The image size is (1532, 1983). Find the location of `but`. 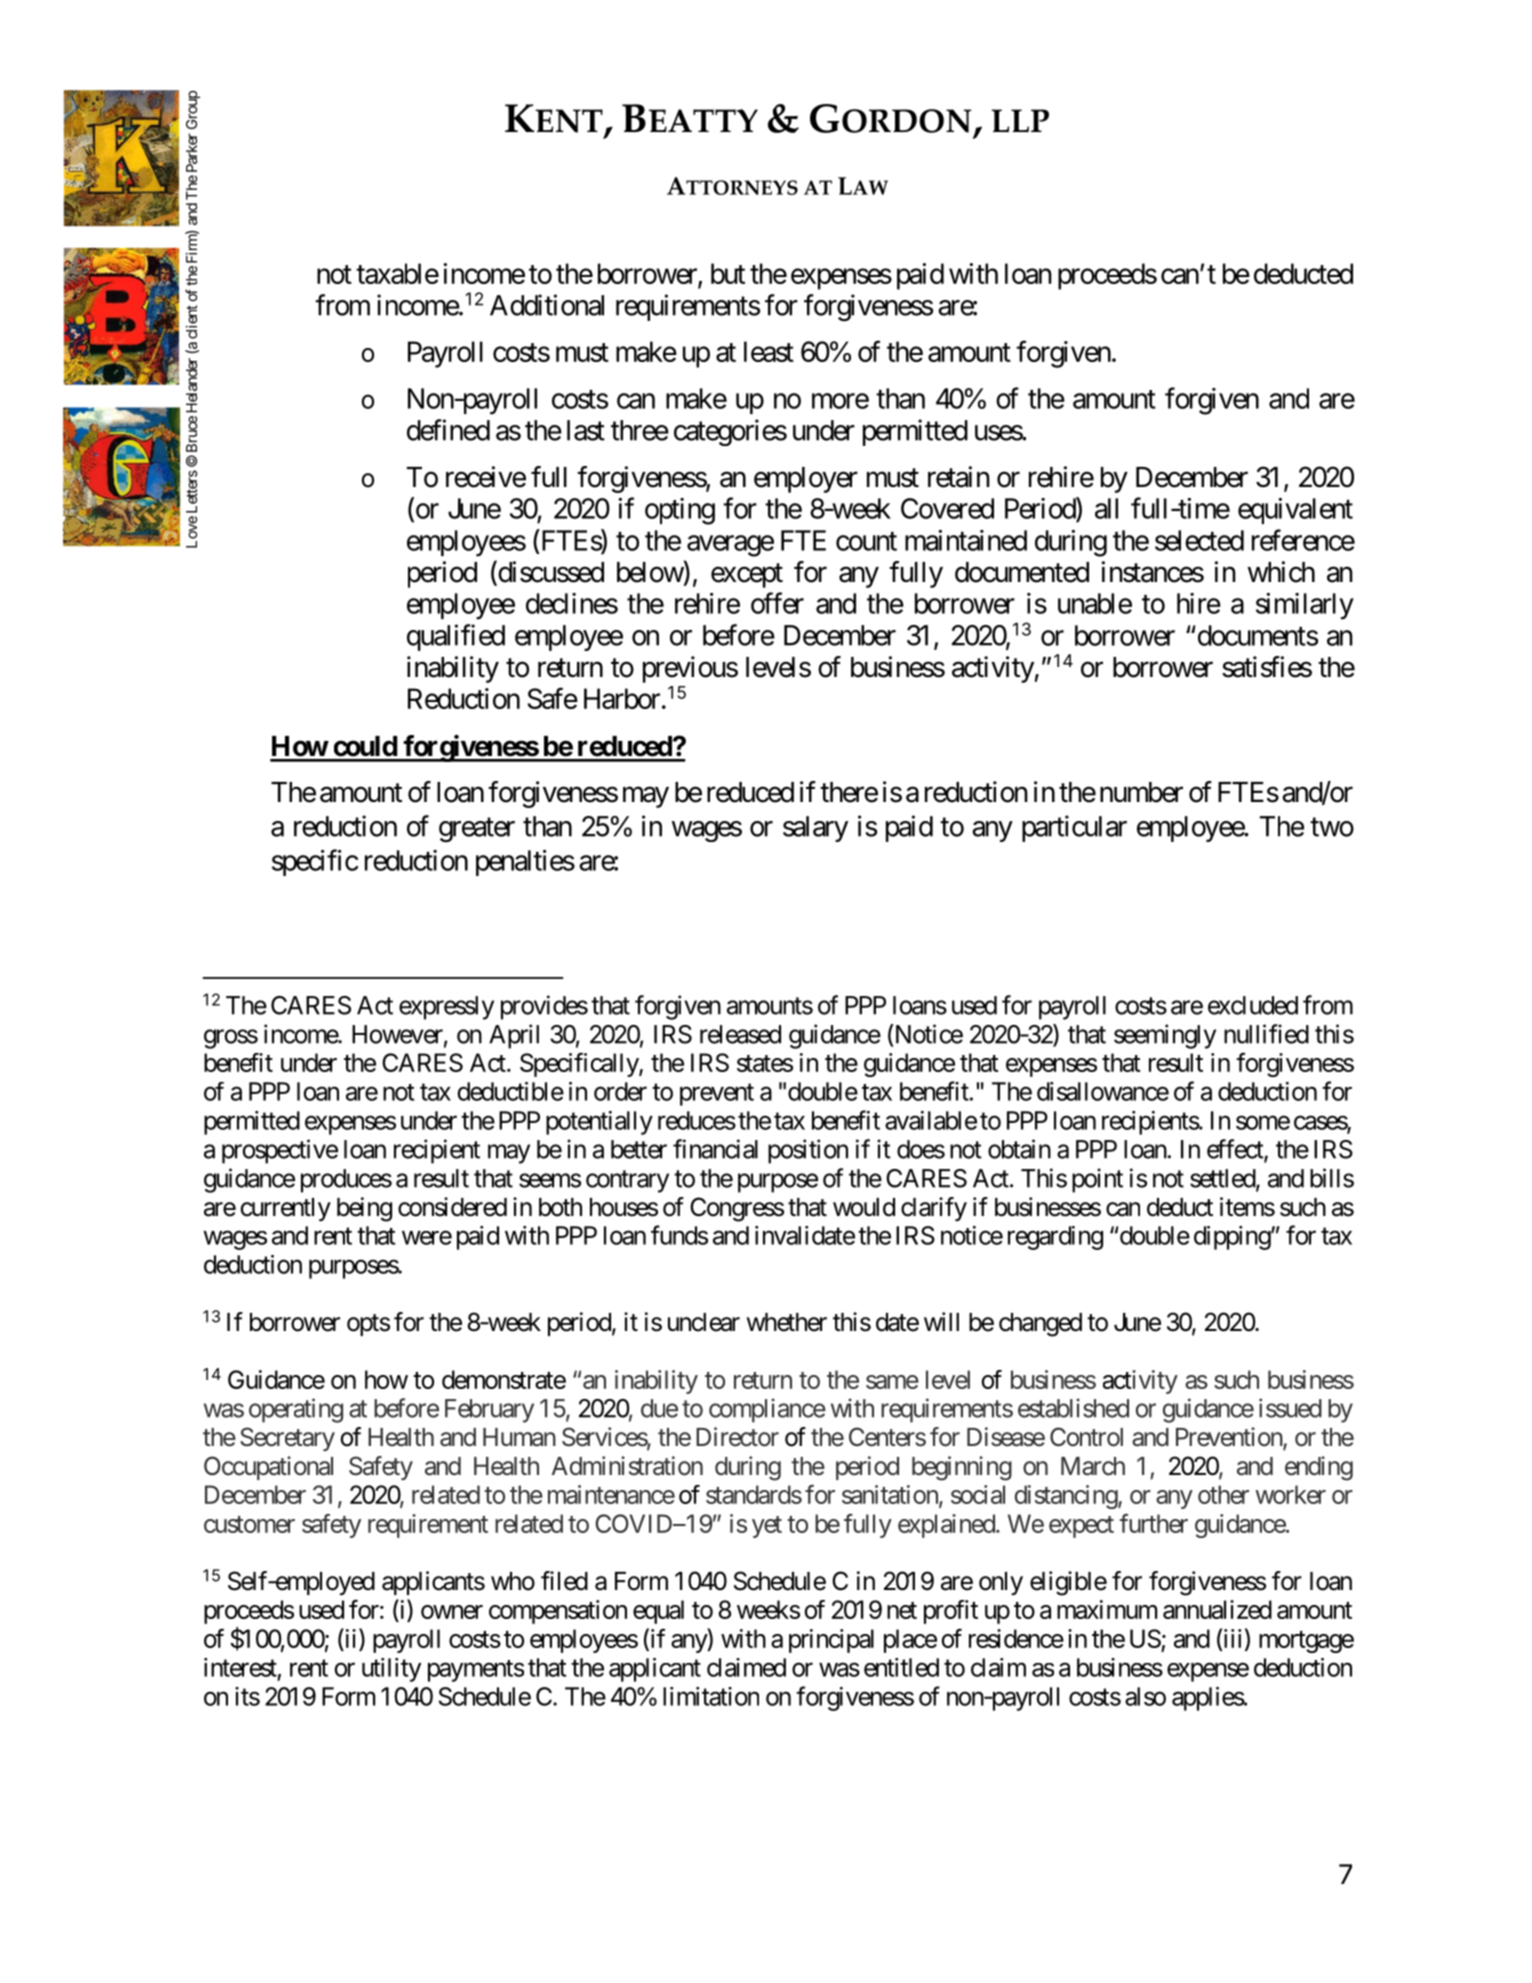

but is located at coordinates (728, 273).
